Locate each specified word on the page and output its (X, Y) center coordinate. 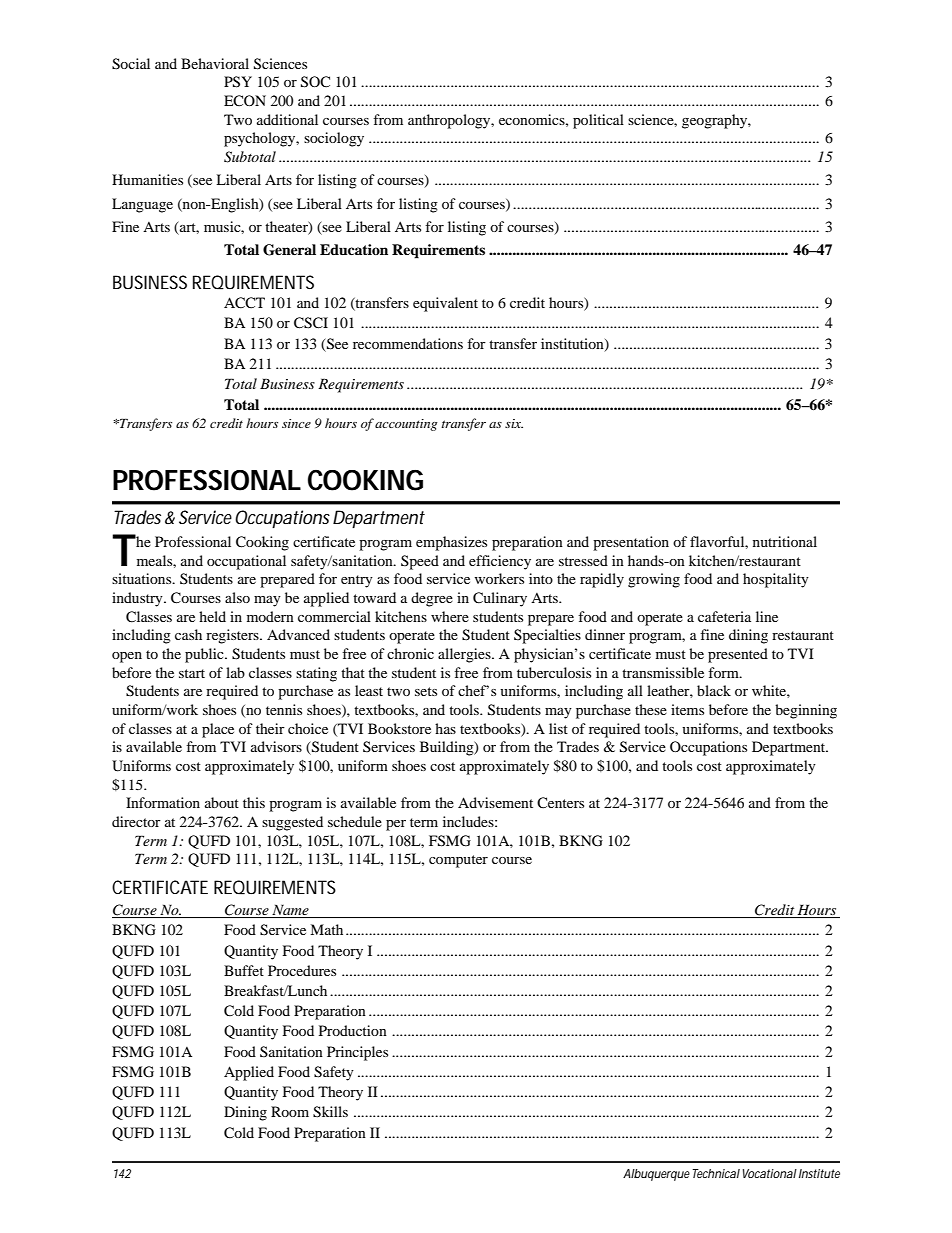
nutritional (785, 541)
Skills (330, 1112)
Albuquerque (656, 1175)
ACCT (244, 303)
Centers (560, 802)
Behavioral (215, 63)
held (212, 616)
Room (290, 1111)
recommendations (408, 343)
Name (290, 911)
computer (458, 861)
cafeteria (724, 616)
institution (573, 344)
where (450, 616)
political (598, 121)
